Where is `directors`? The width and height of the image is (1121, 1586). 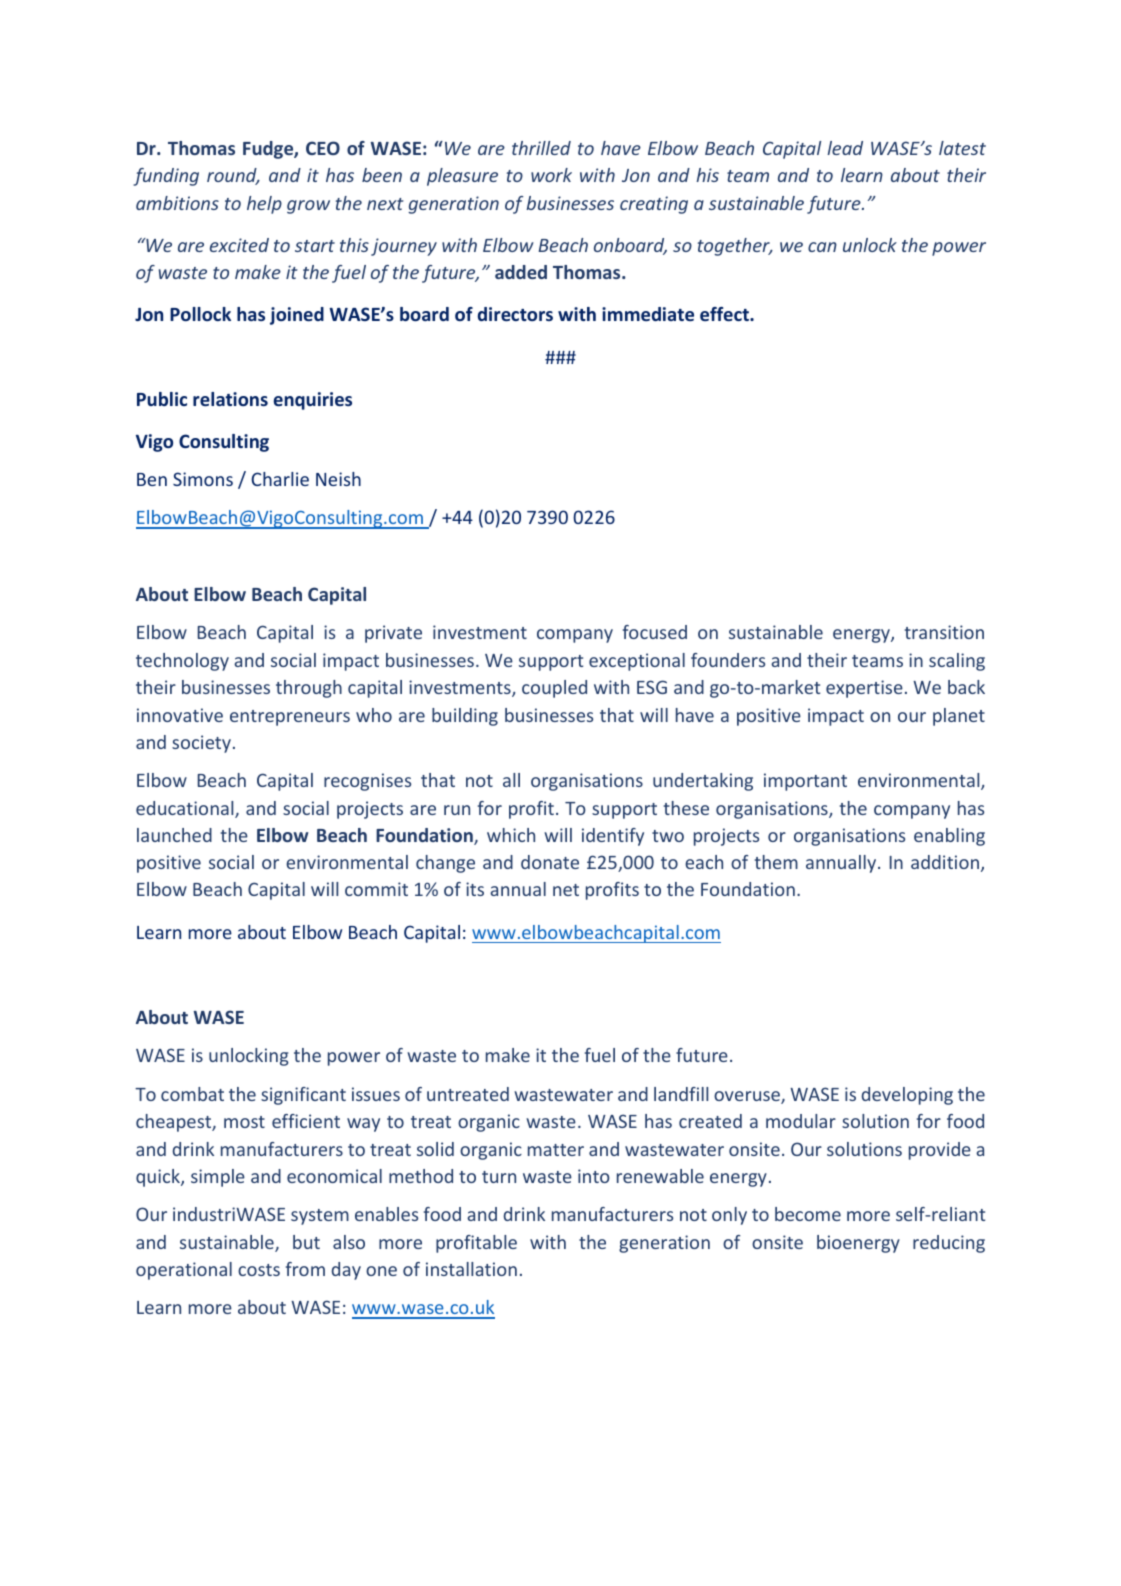 directors is located at coordinates (515, 314).
